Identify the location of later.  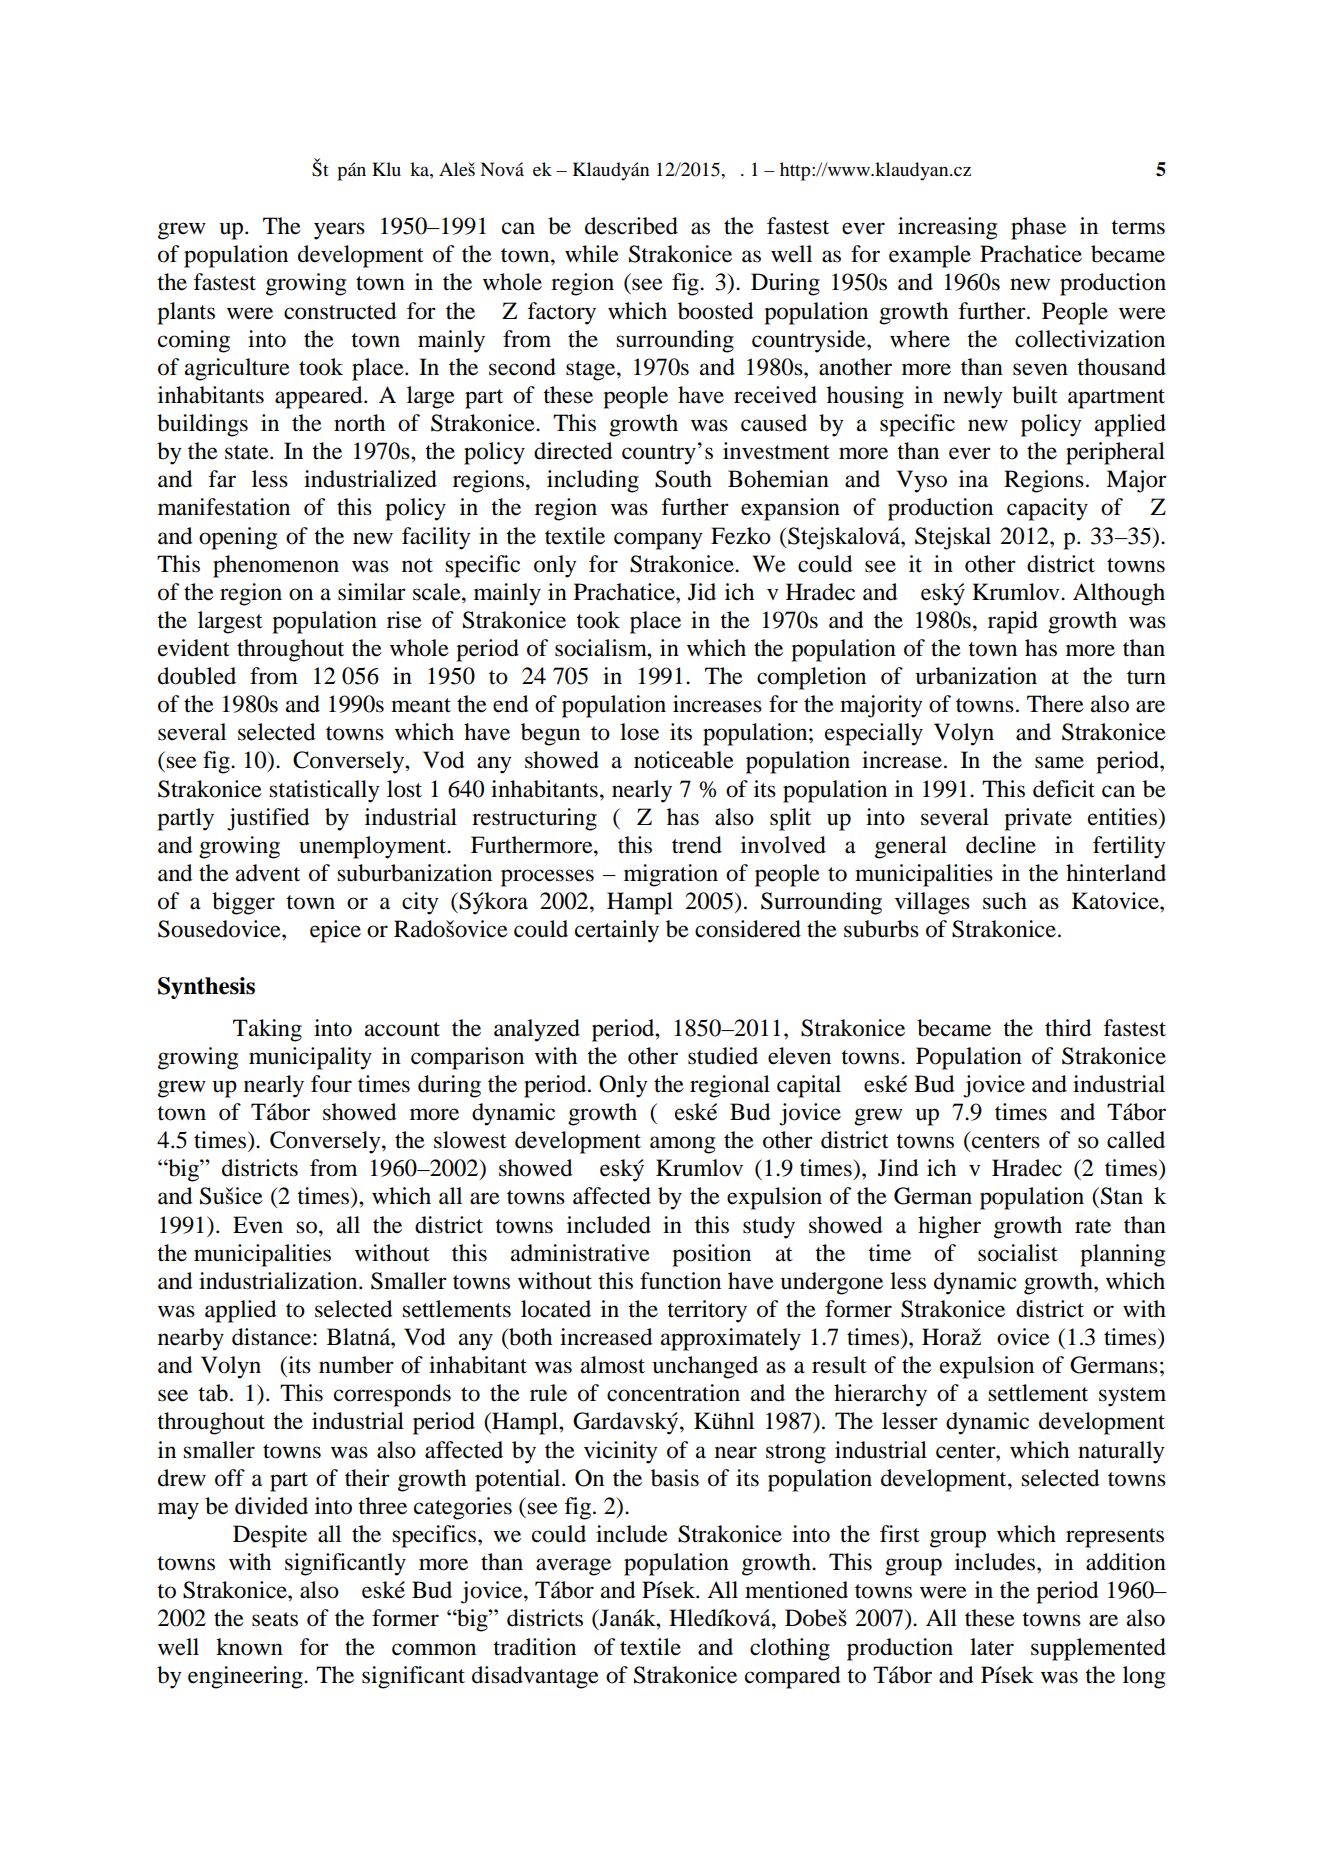
(992, 1647).
